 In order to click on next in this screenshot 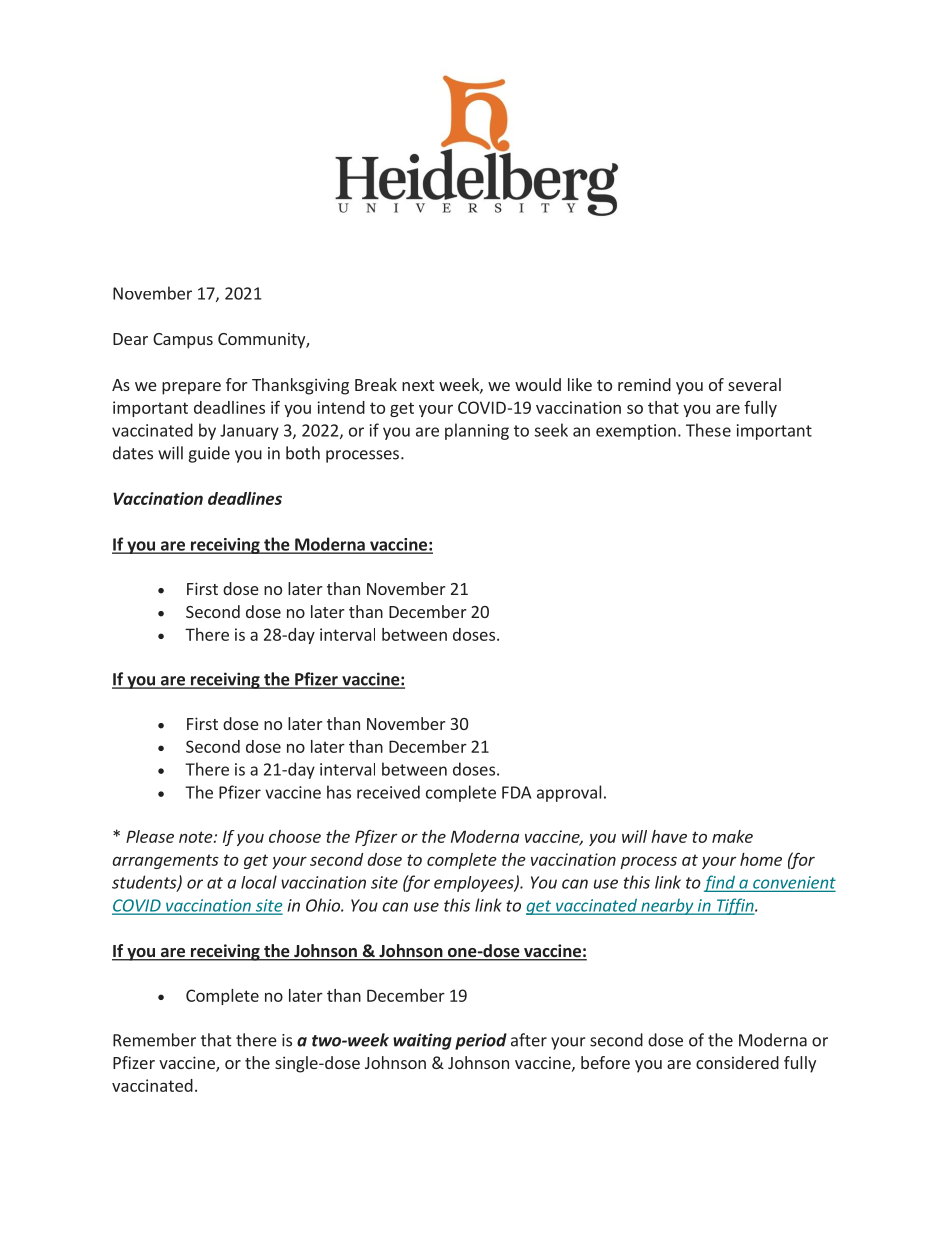, I will do `click(418, 385)`.
